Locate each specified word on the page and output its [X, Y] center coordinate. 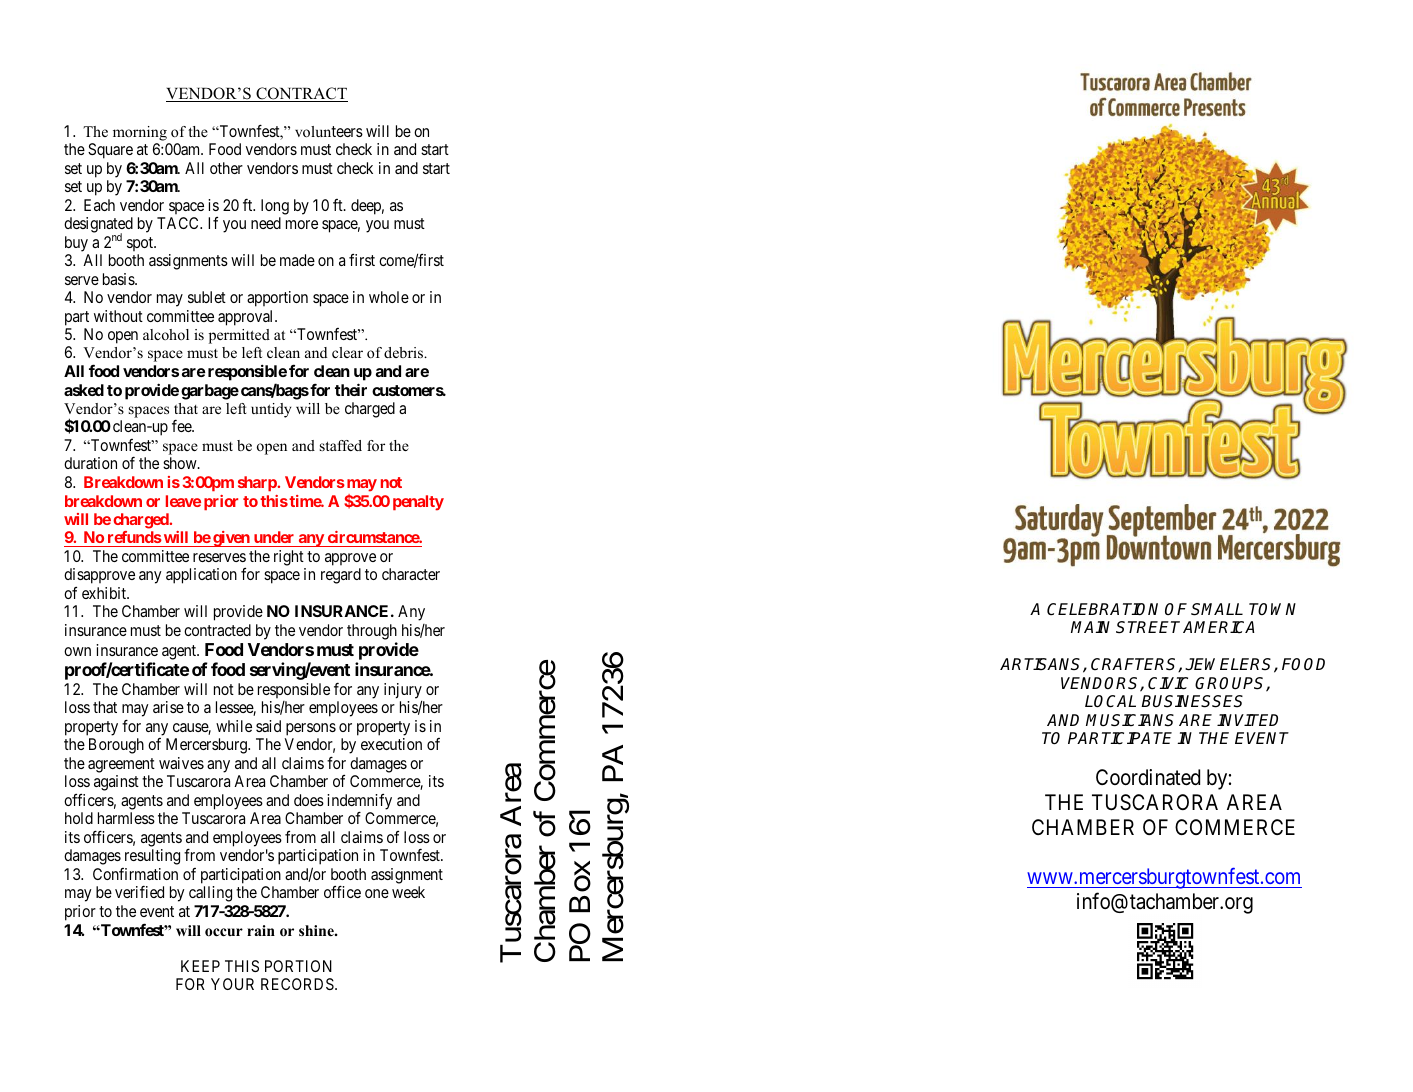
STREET [1148, 627]
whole [389, 297]
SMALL [1217, 609]
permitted [239, 336]
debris [405, 352]
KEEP [200, 966]
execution [391, 744]
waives [181, 763]
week [408, 892]
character [411, 574]
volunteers [329, 131]
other [226, 168]
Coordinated [1148, 777]
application [201, 576]
